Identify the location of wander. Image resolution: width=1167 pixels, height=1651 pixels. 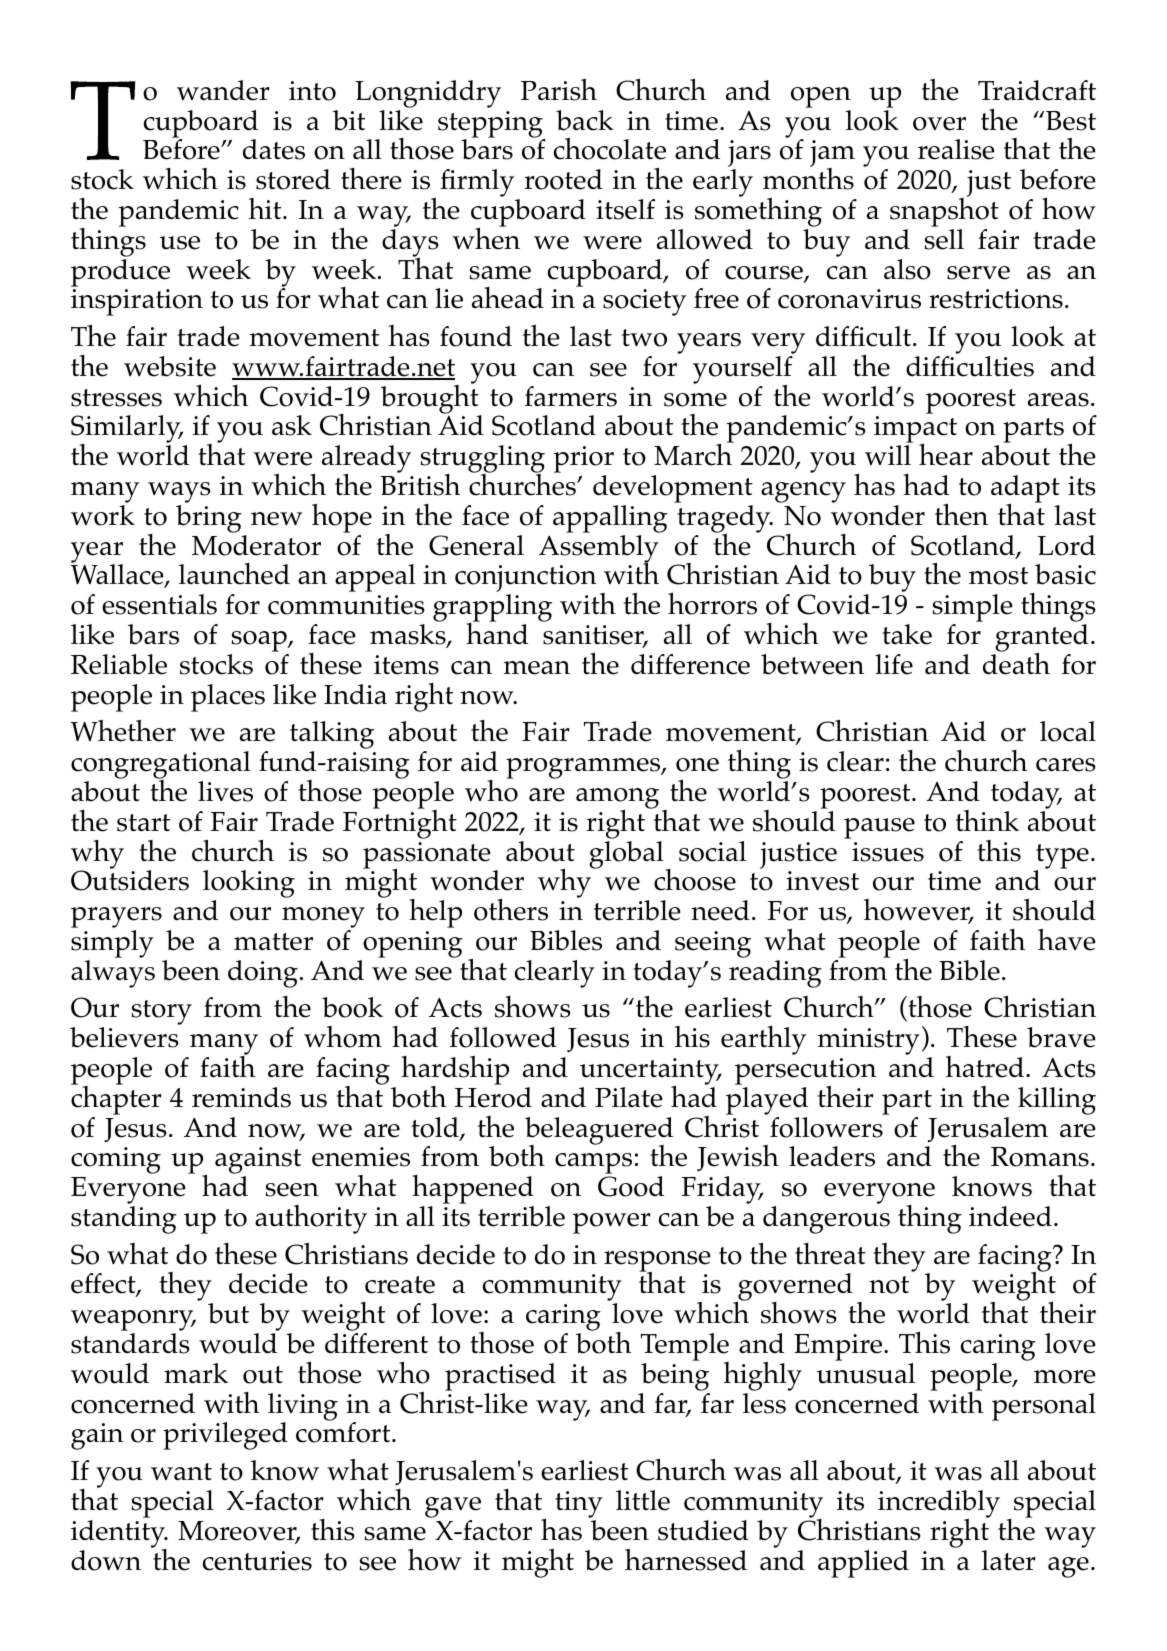
(223, 90).
